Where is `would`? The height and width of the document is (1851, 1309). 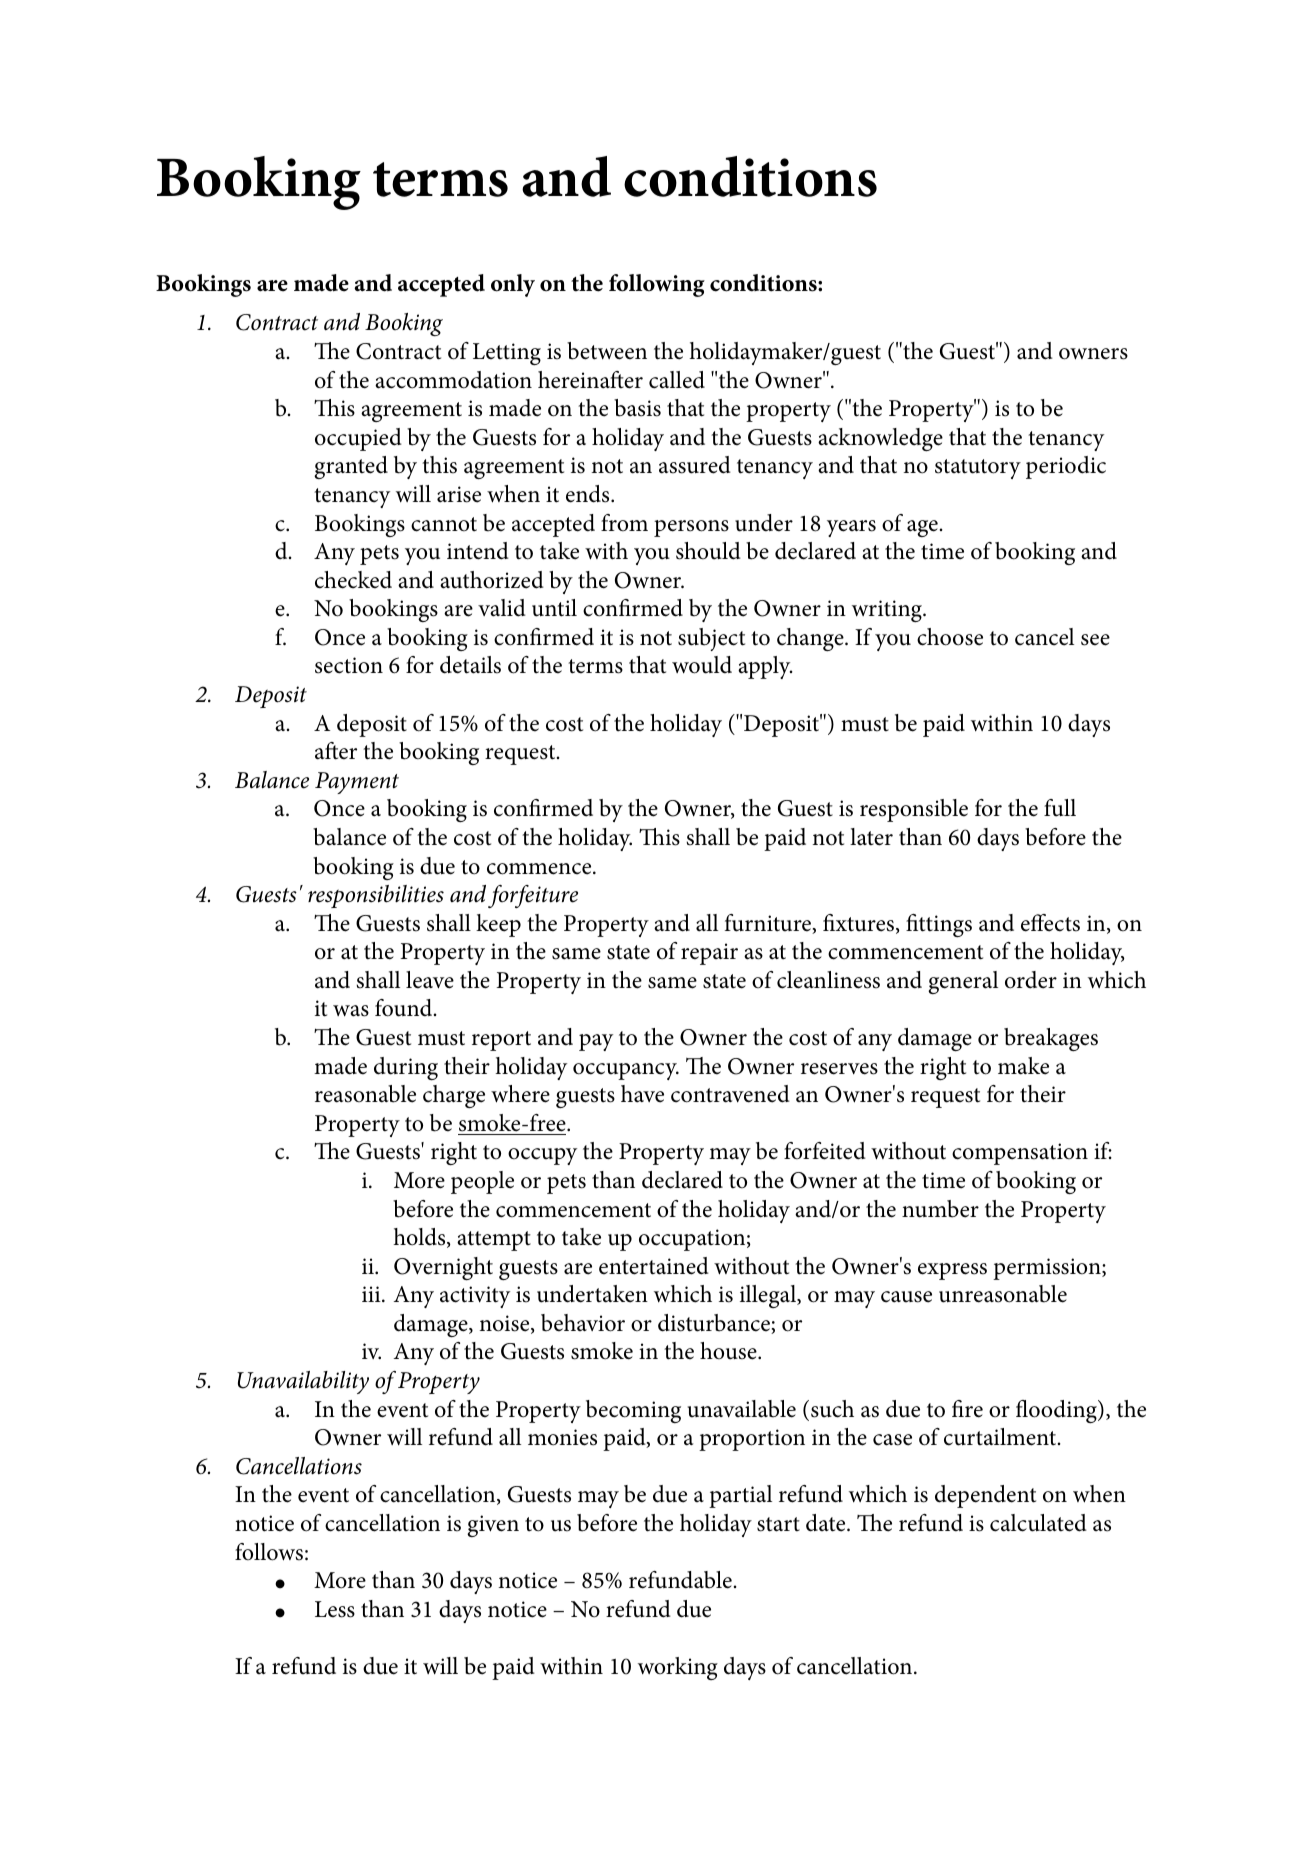
would is located at coordinates (702, 665).
